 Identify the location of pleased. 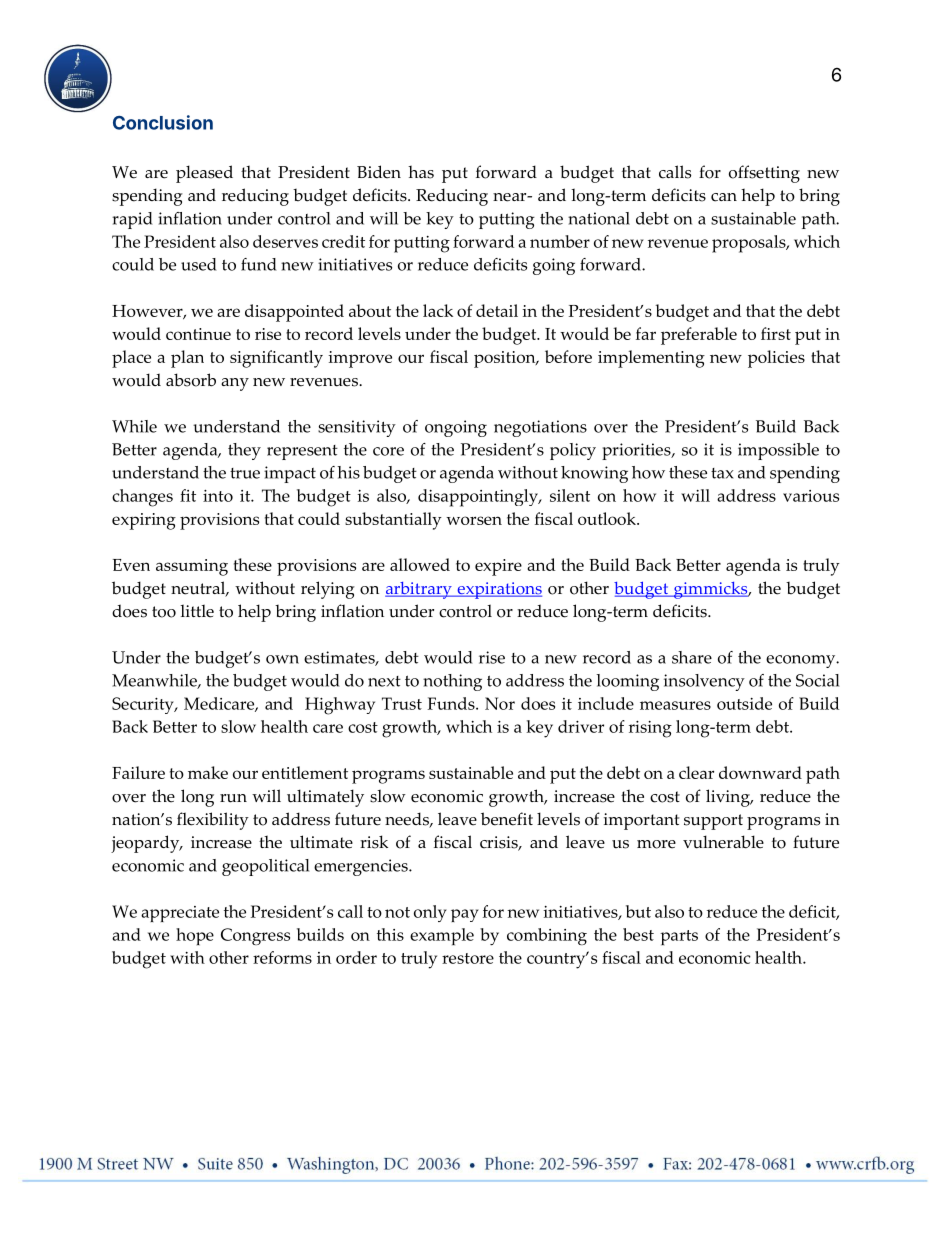
(204, 174).
